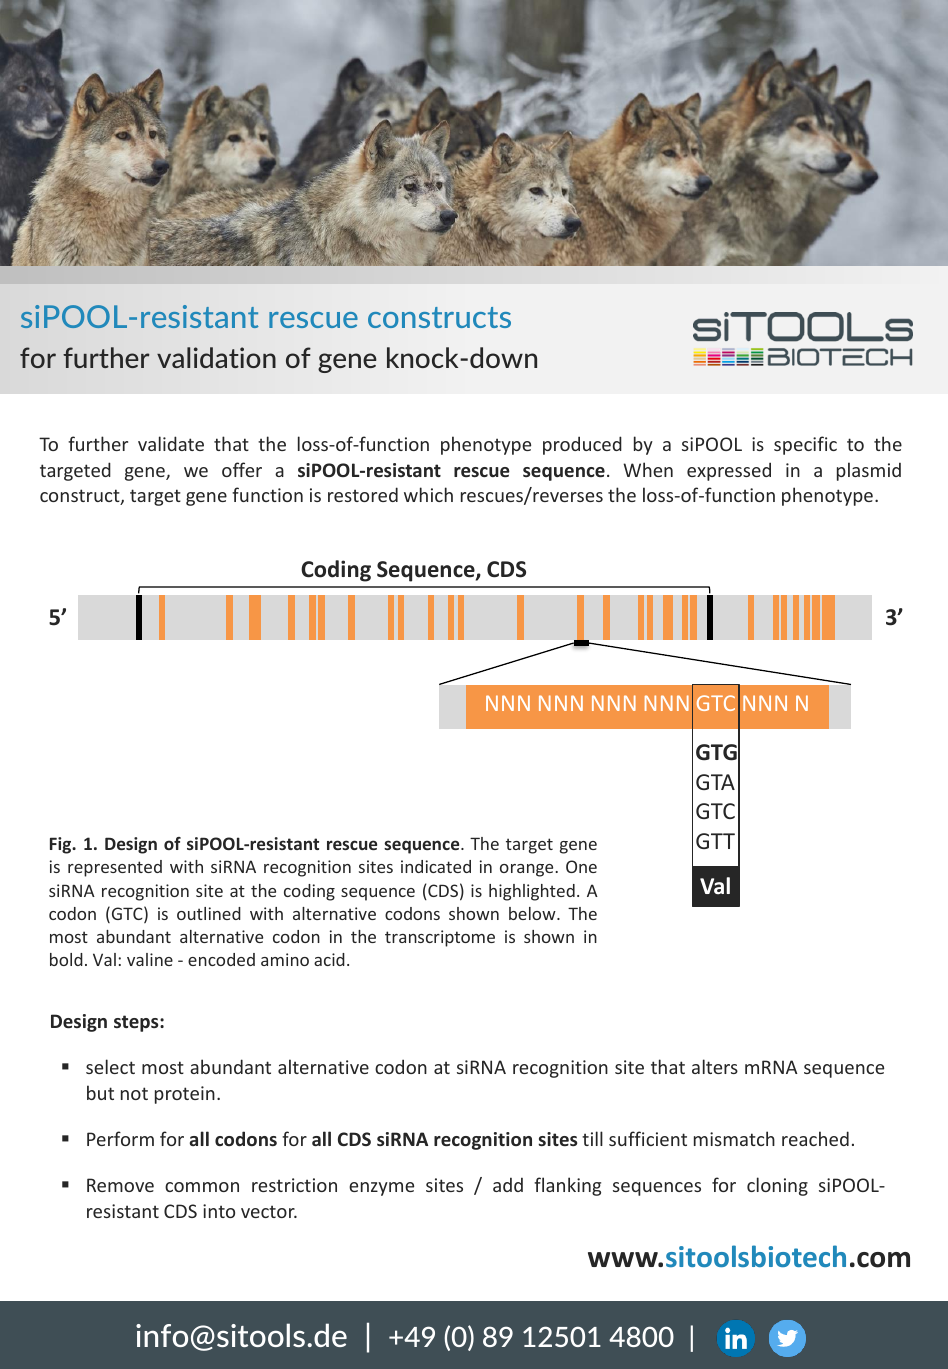 This page has width=948, height=1369. What do you see at coordinates (729, 471) in the page?
I see `expressed` at bounding box center [729, 471].
